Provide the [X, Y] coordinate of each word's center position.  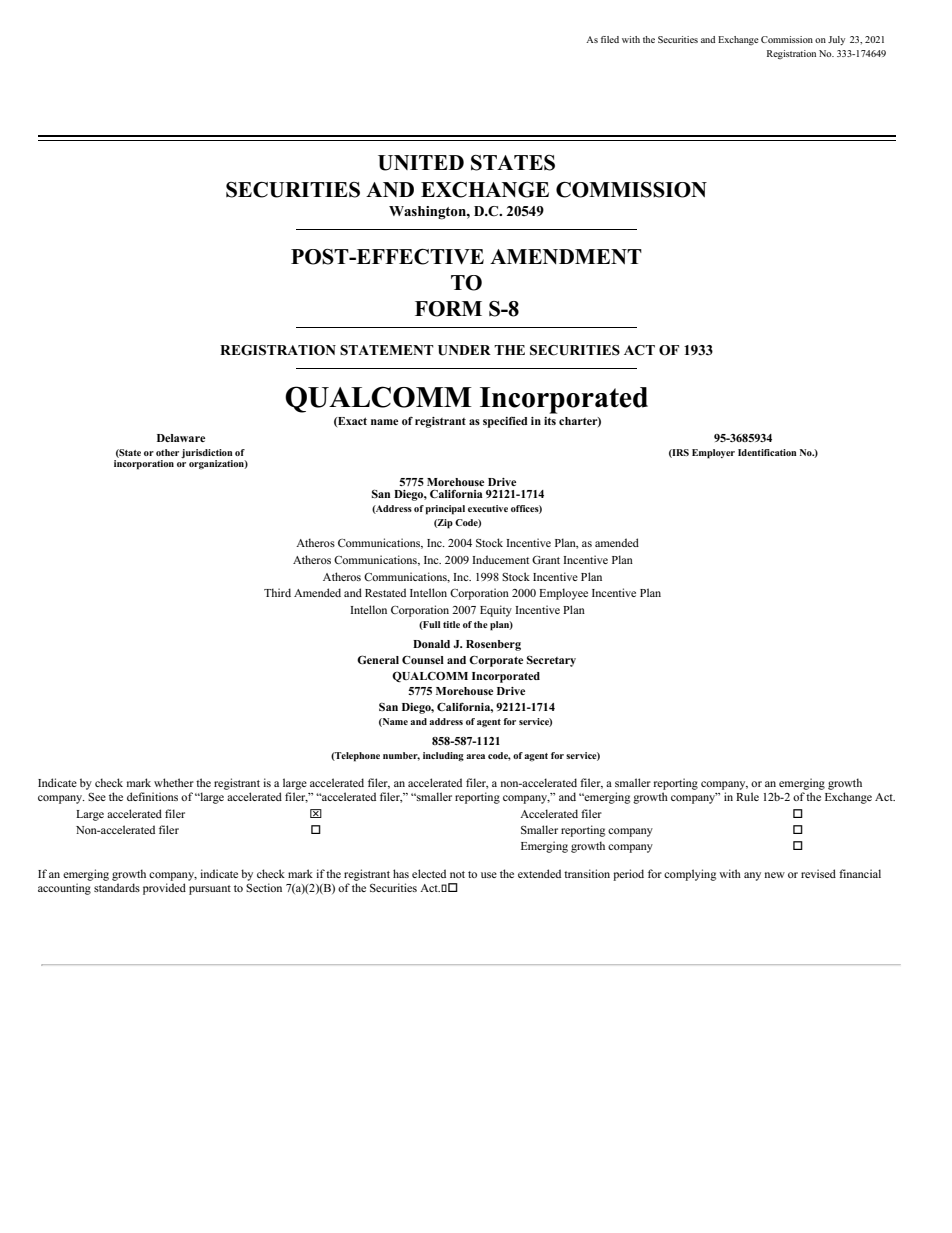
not [457, 874]
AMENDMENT [566, 256]
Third [277, 592]
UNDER [464, 350]
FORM [448, 309]
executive [488, 508]
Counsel [423, 660]
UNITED [421, 163]
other [167, 452]
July [836, 40]
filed [610, 39]
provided [164, 889]
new [775, 875]
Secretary [551, 661]
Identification [767, 452]
